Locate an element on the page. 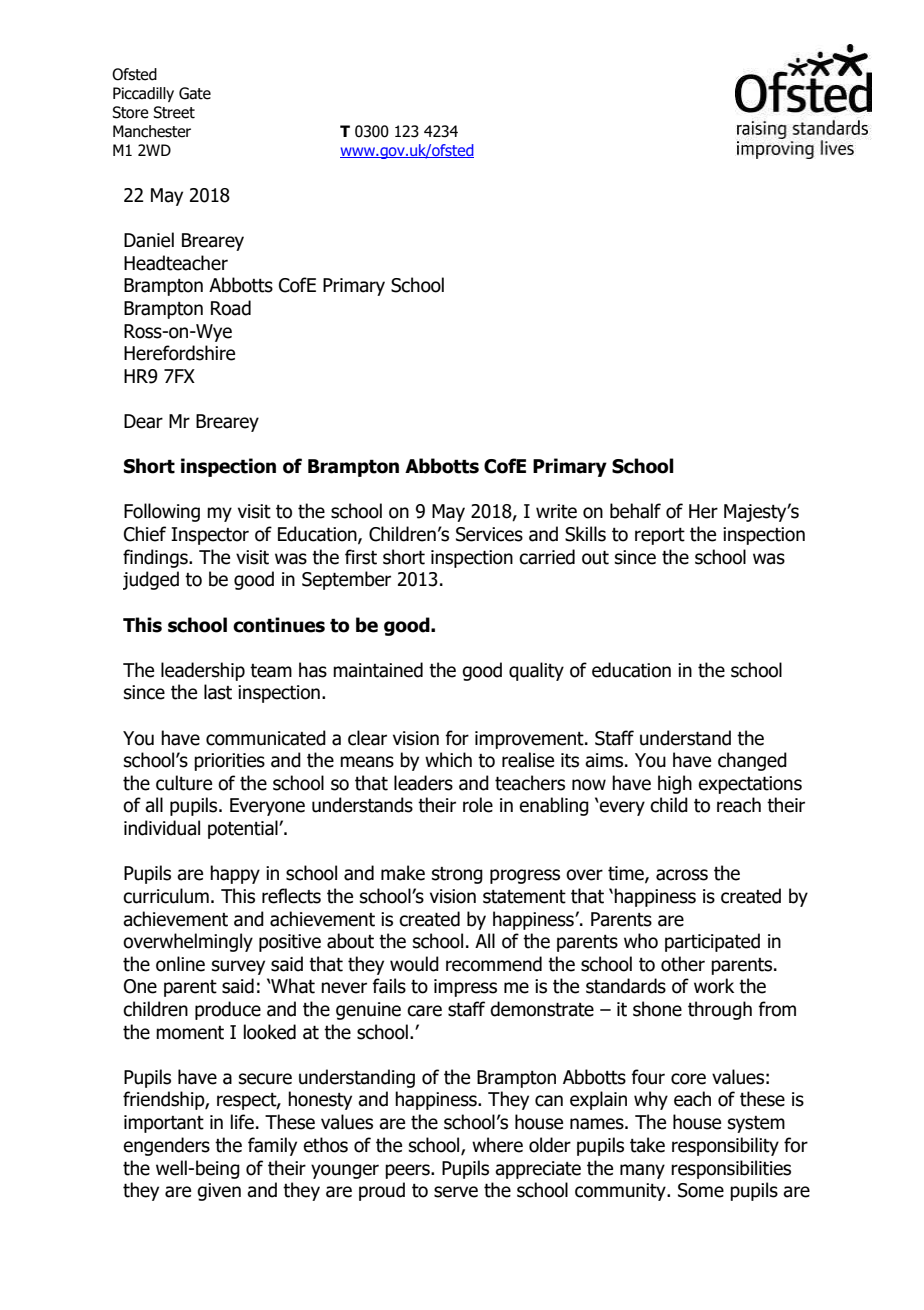 This page has width=924, height=1310. participated is located at coordinates (712, 942).
